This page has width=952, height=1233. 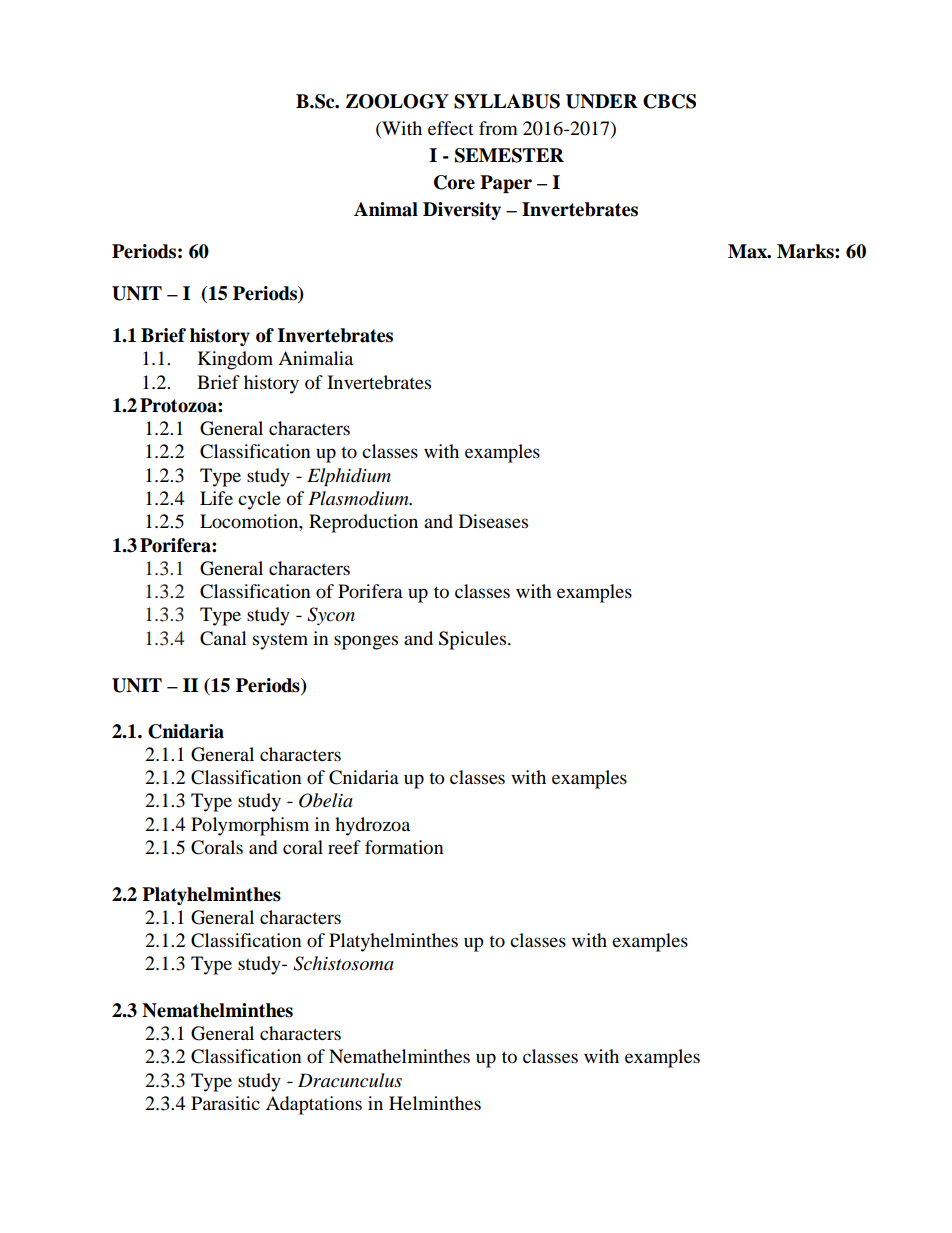 I want to click on Paper, so click(x=506, y=184).
